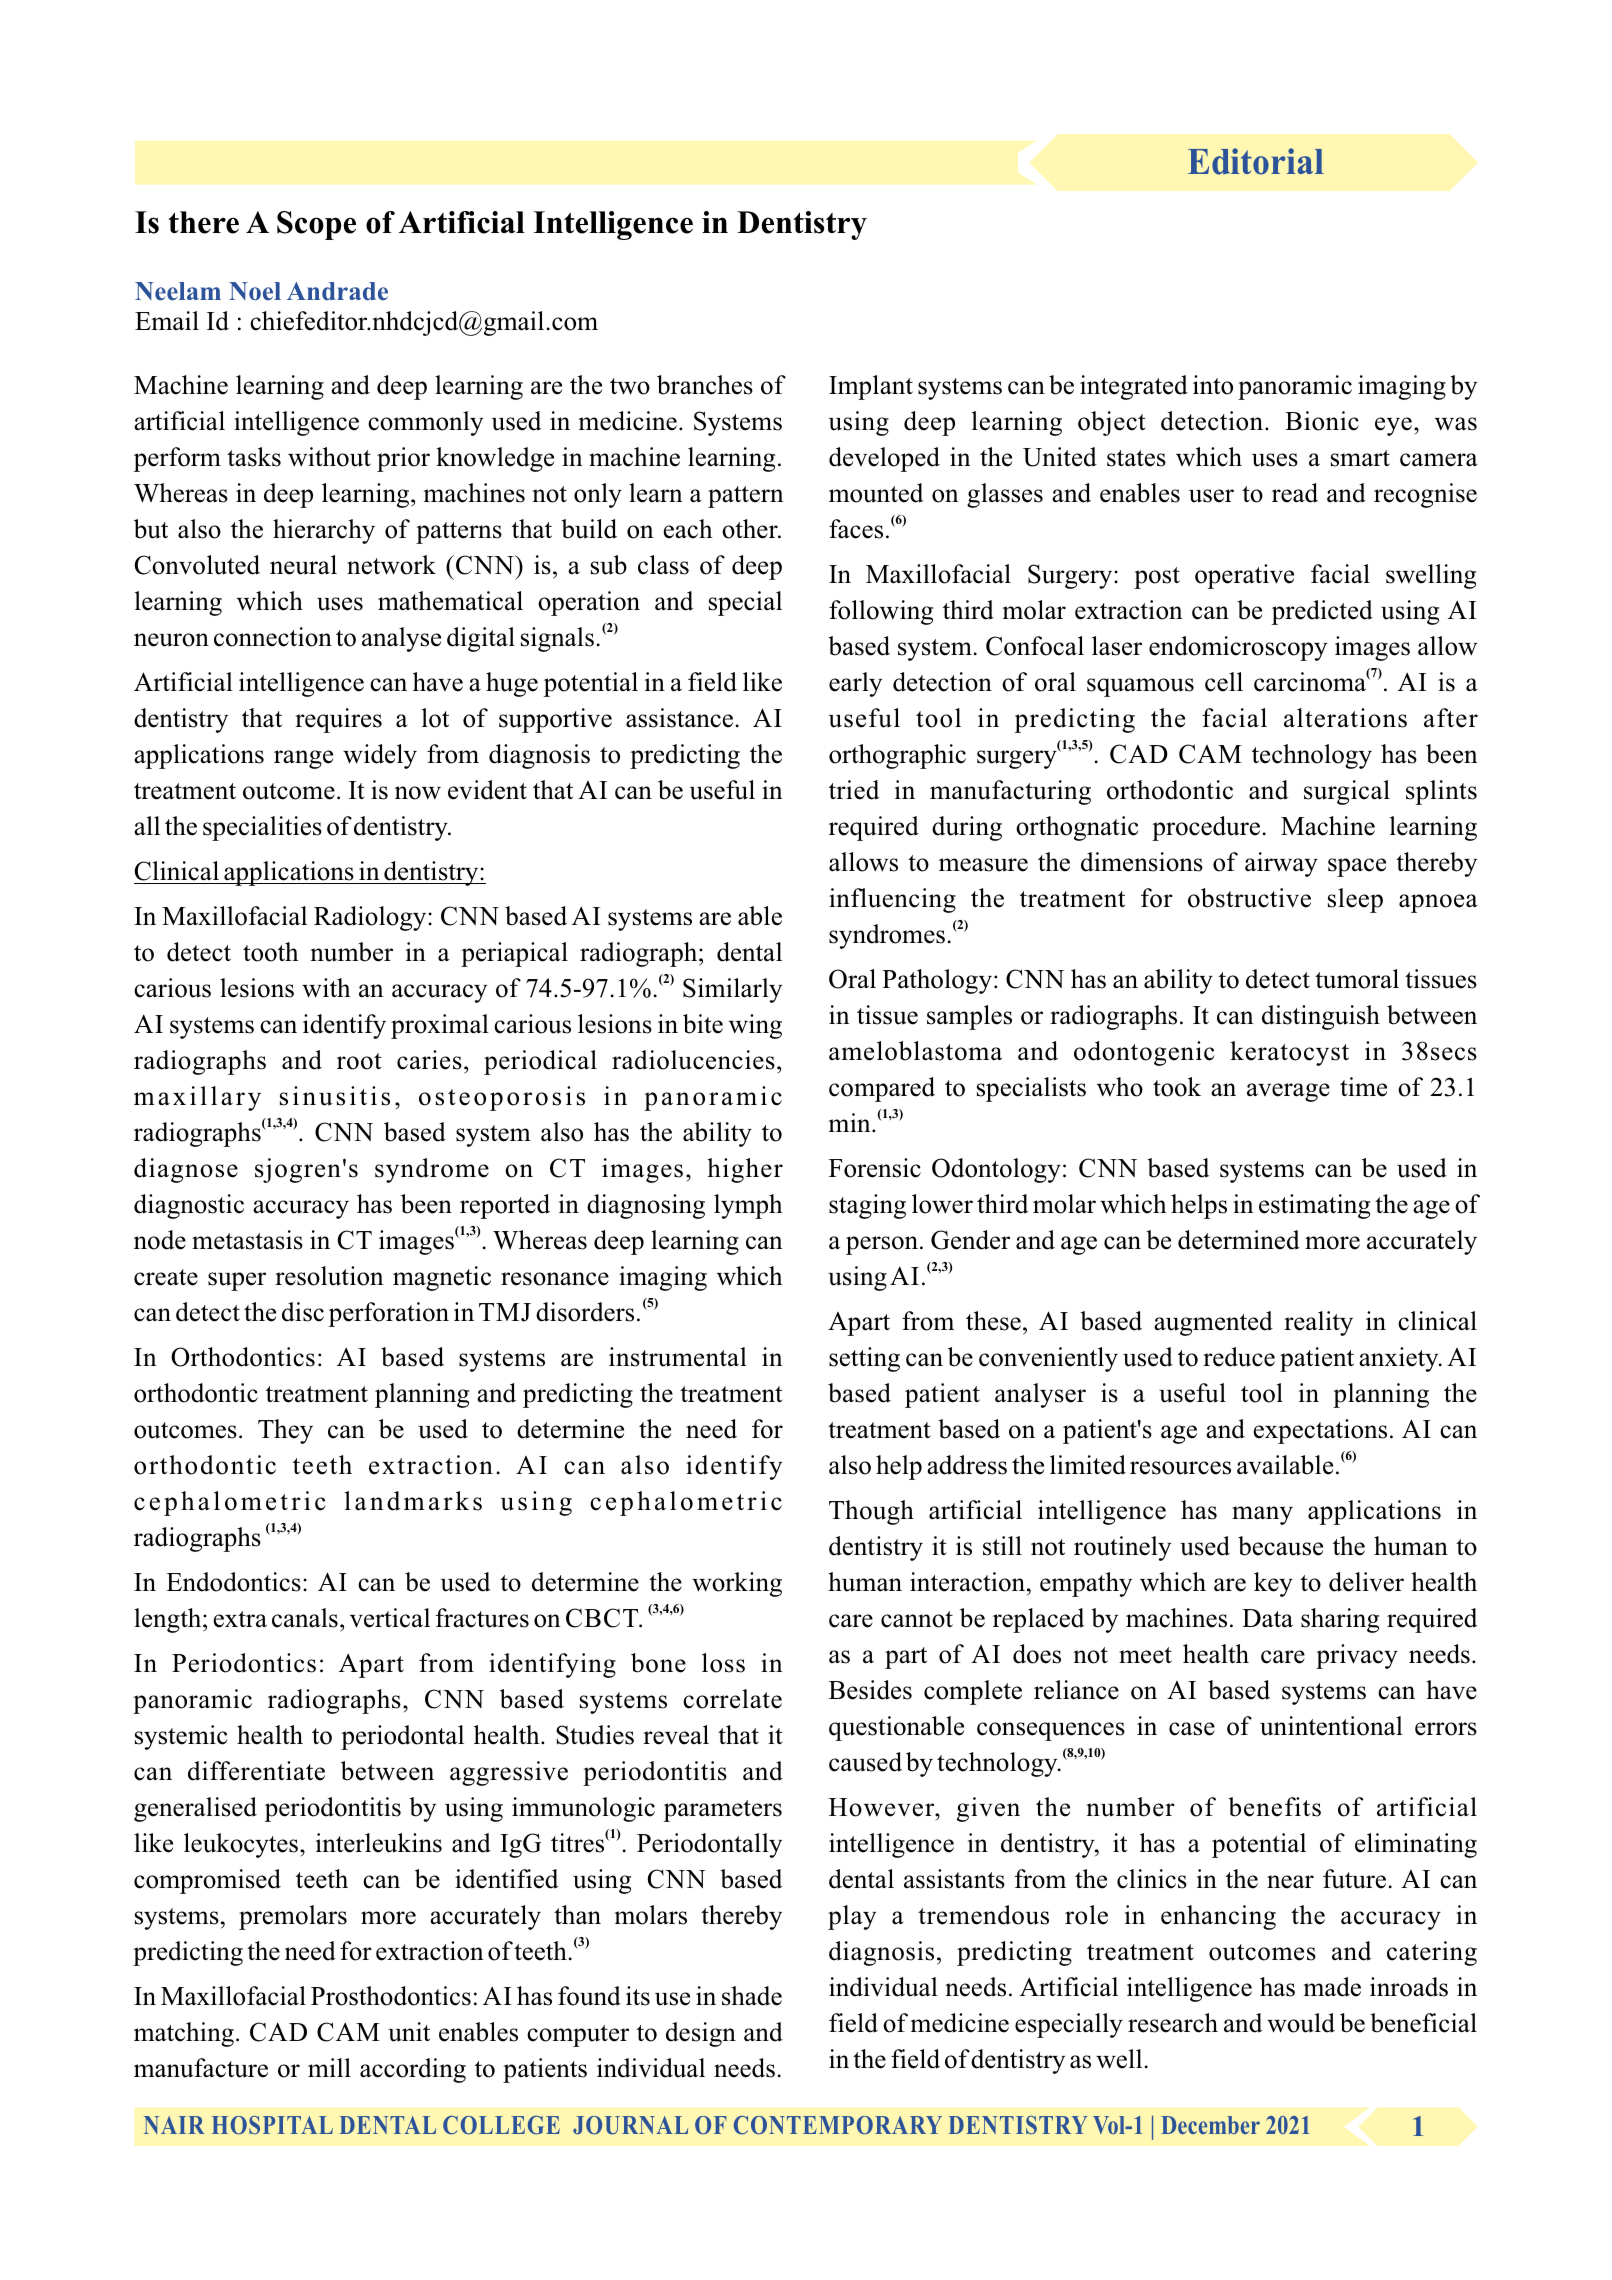  Describe the element at coordinates (1267, 1618) in the screenshot. I see `Data` at that location.
